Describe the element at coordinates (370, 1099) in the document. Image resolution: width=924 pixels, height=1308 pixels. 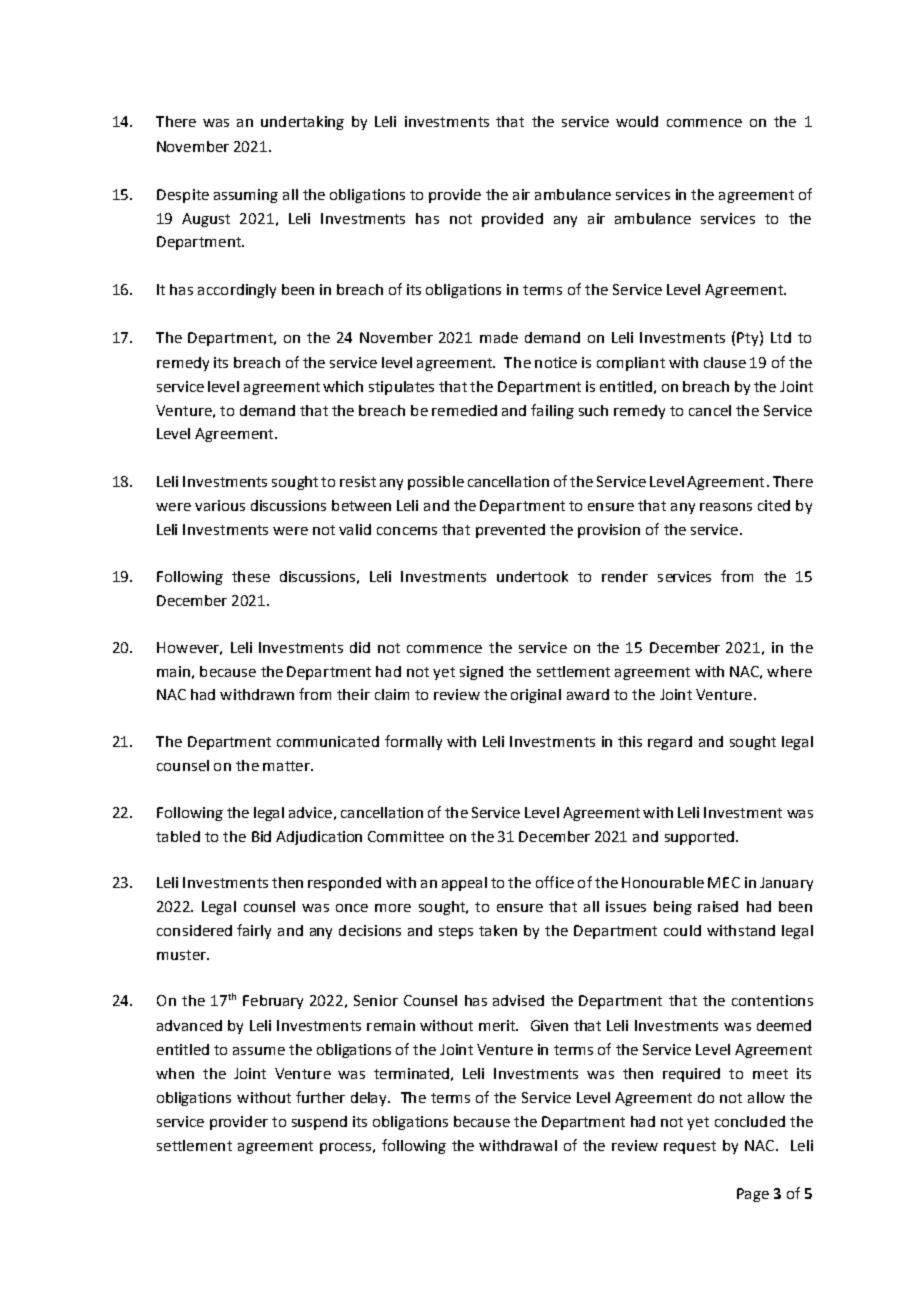
I see `delay` at that location.
